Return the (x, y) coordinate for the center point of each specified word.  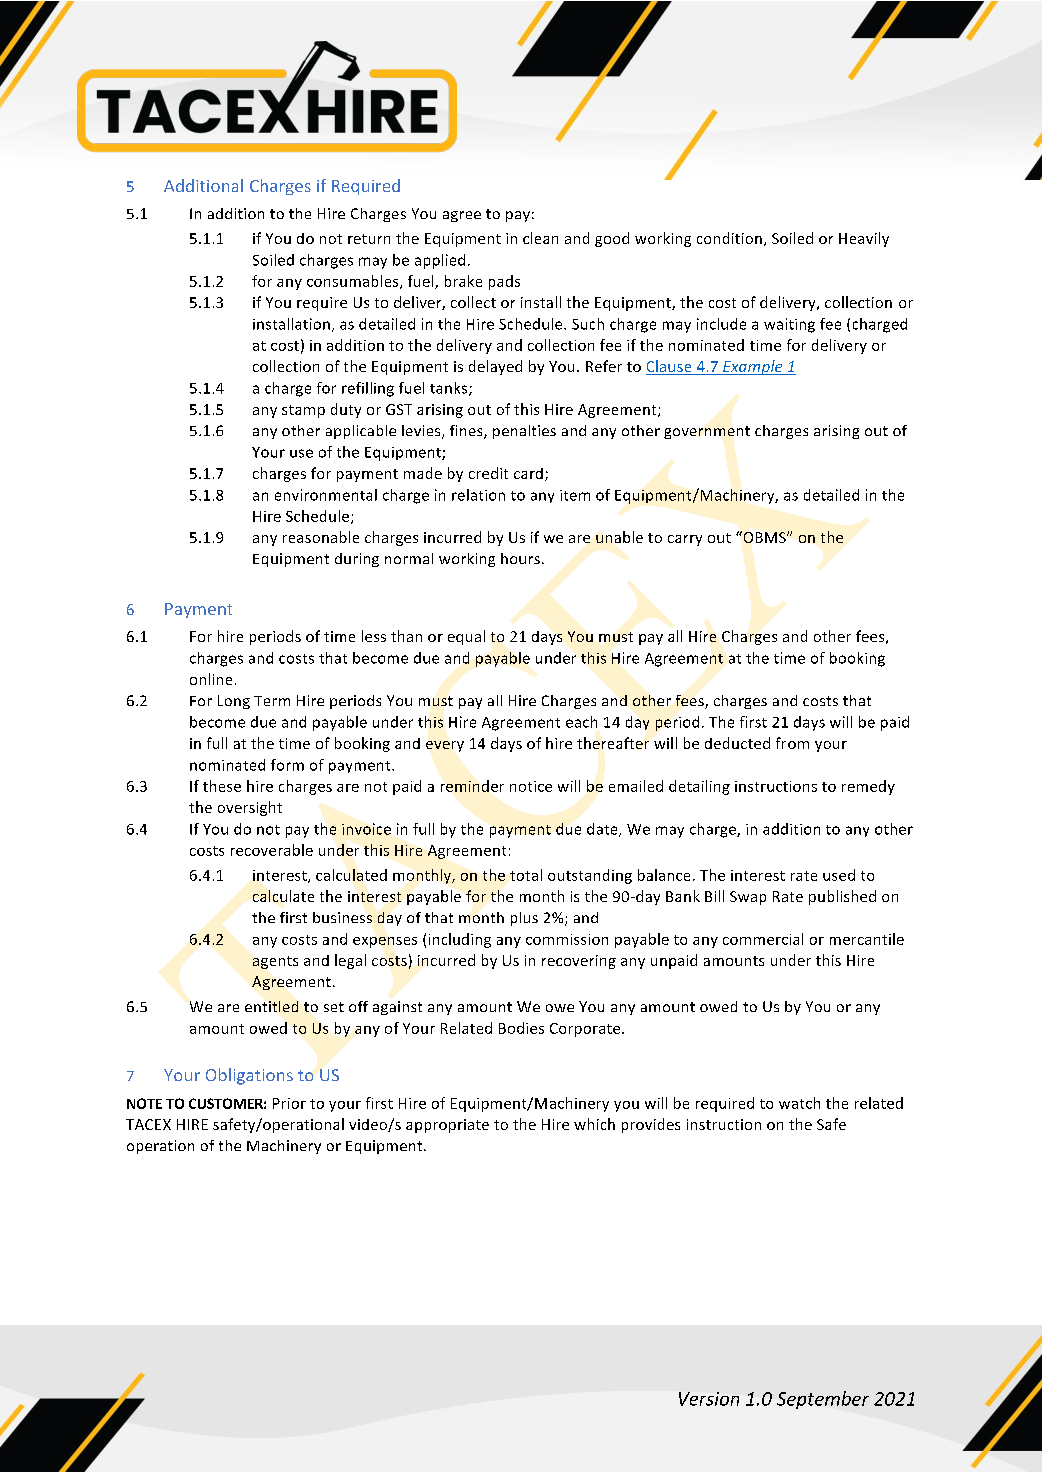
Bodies (521, 1028)
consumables (354, 282)
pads (504, 282)
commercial (763, 939)
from (792, 743)
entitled (271, 1006)
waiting (789, 325)
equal (466, 637)
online (211, 679)
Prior (289, 1103)
